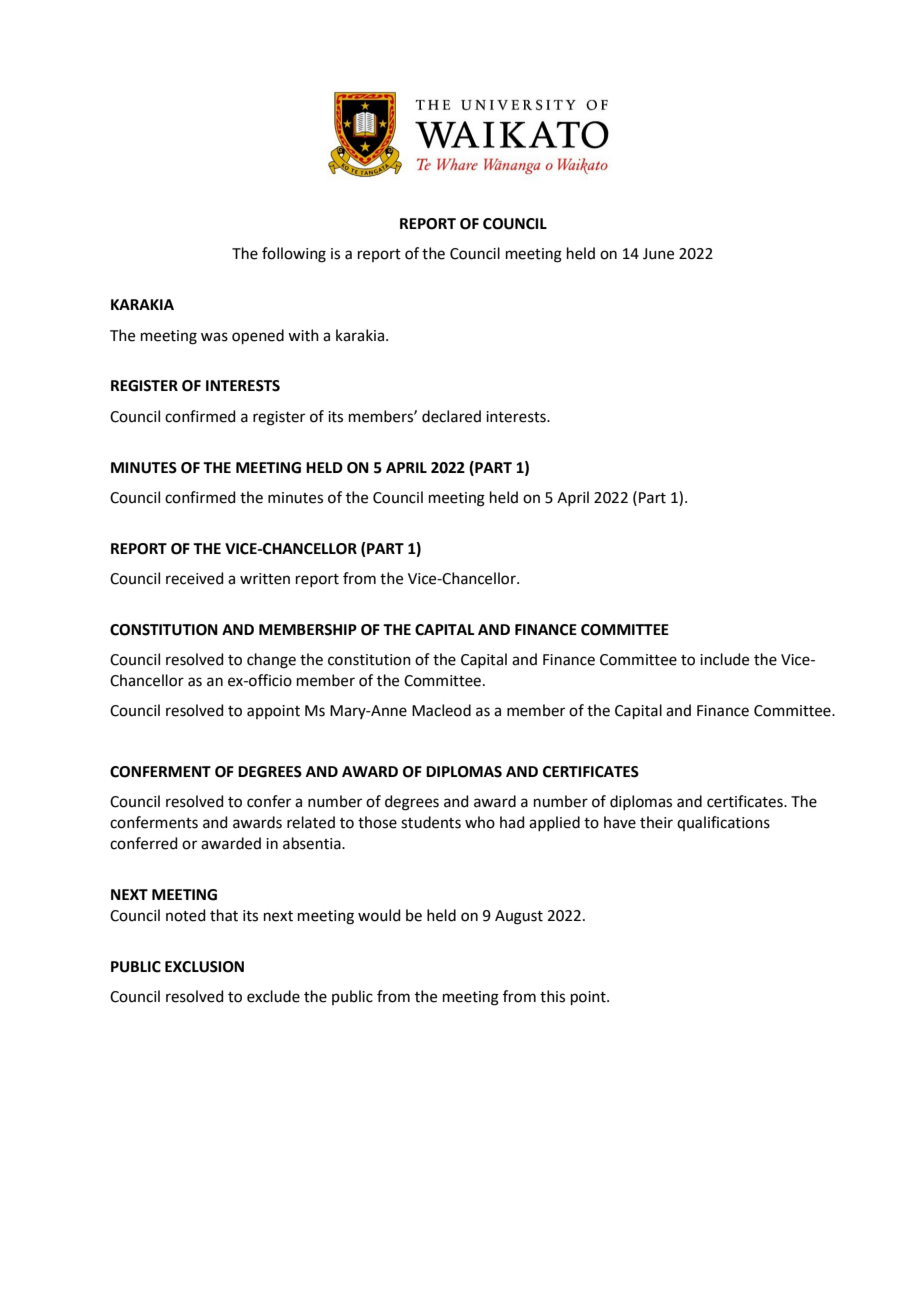 This screenshot has width=924, height=1308. What do you see at coordinates (658, 254) in the screenshot?
I see `June` at bounding box center [658, 254].
